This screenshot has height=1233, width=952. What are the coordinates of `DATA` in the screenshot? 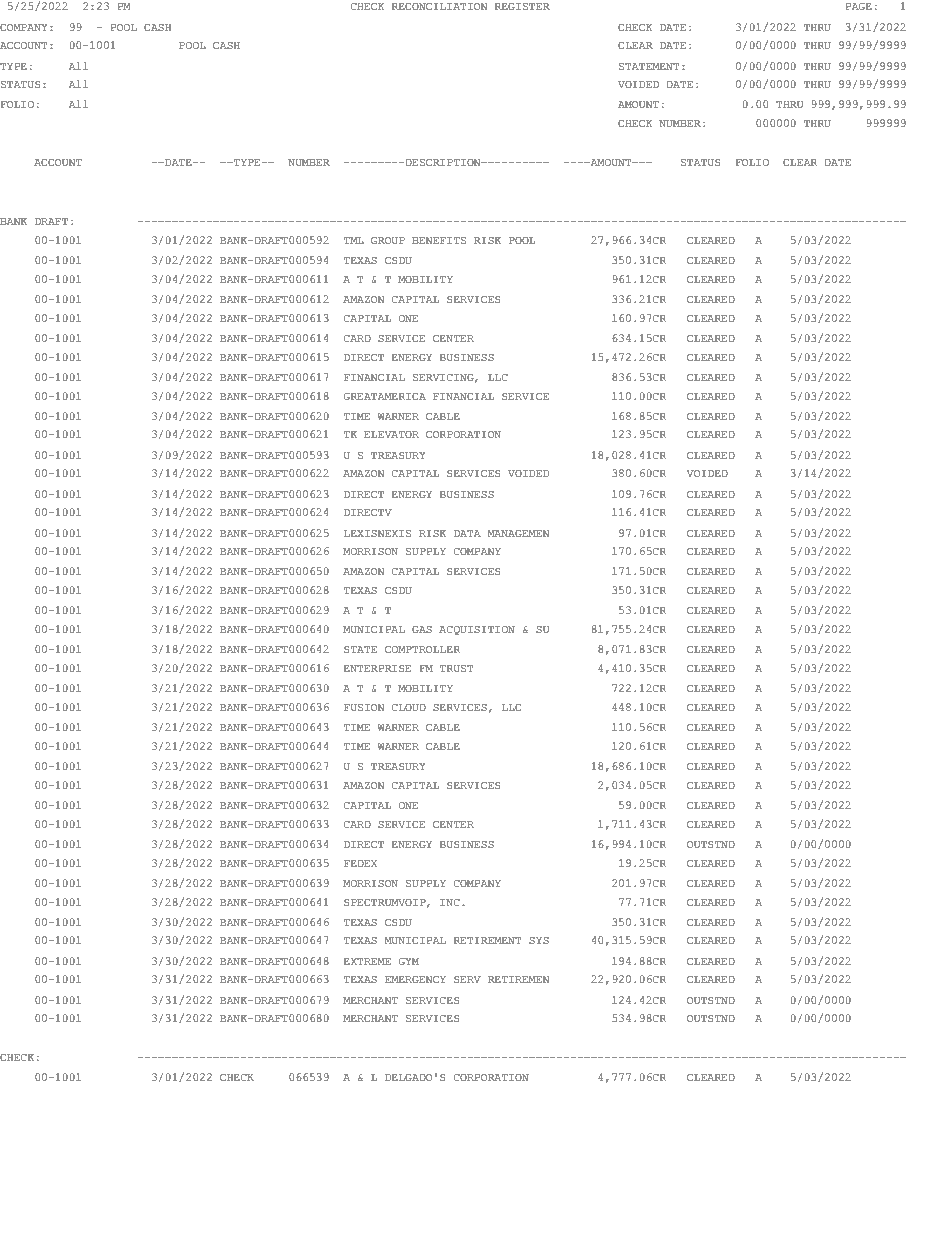 It's located at (467, 533).
